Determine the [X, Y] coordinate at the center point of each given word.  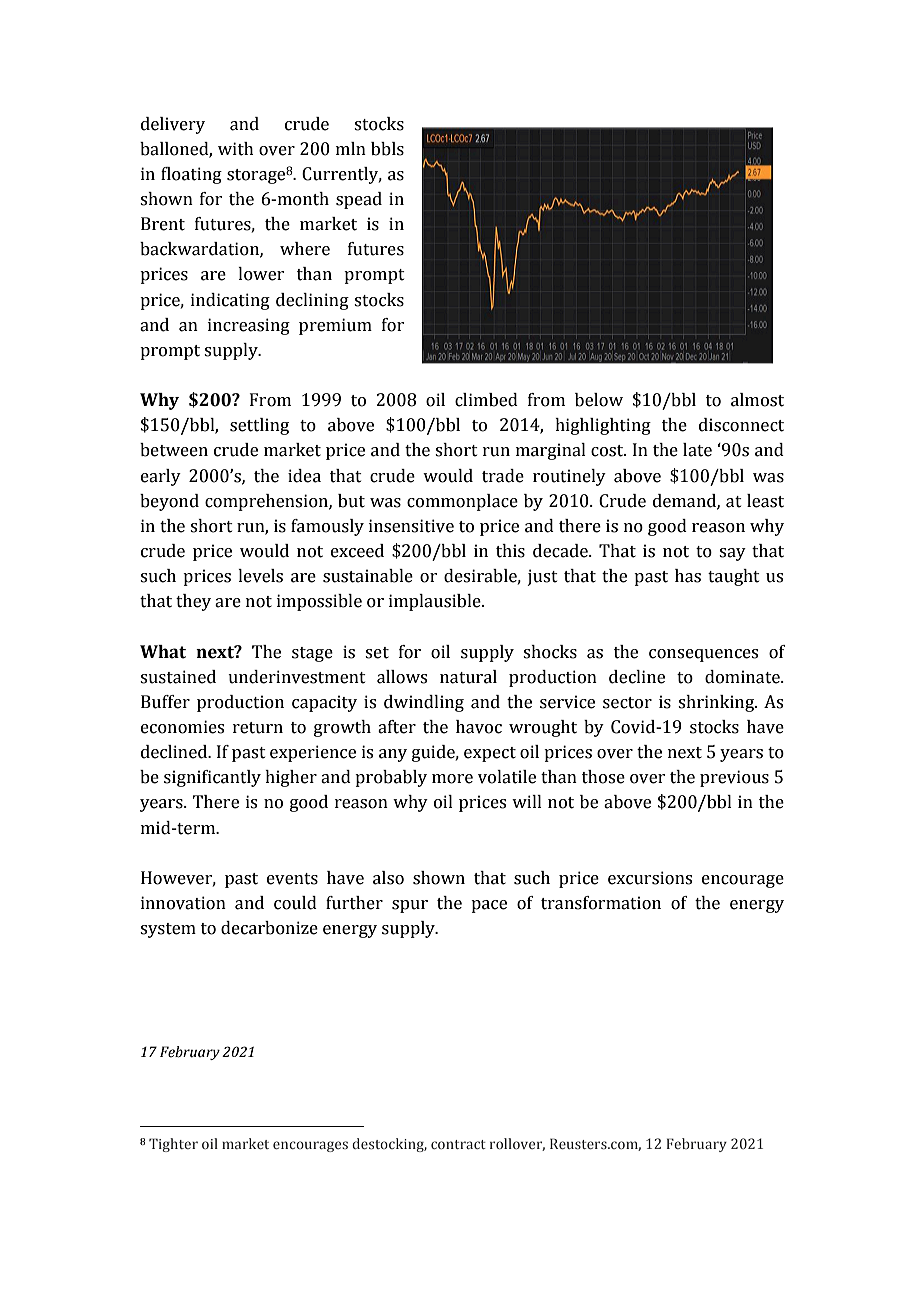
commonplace [462, 502]
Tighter [173, 1145]
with [236, 149]
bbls [387, 149]
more [452, 779]
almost [757, 400]
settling [259, 426]
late [697, 450]
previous [734, 778]
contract [458, 1144]
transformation [601, 903]
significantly [212, 778]
